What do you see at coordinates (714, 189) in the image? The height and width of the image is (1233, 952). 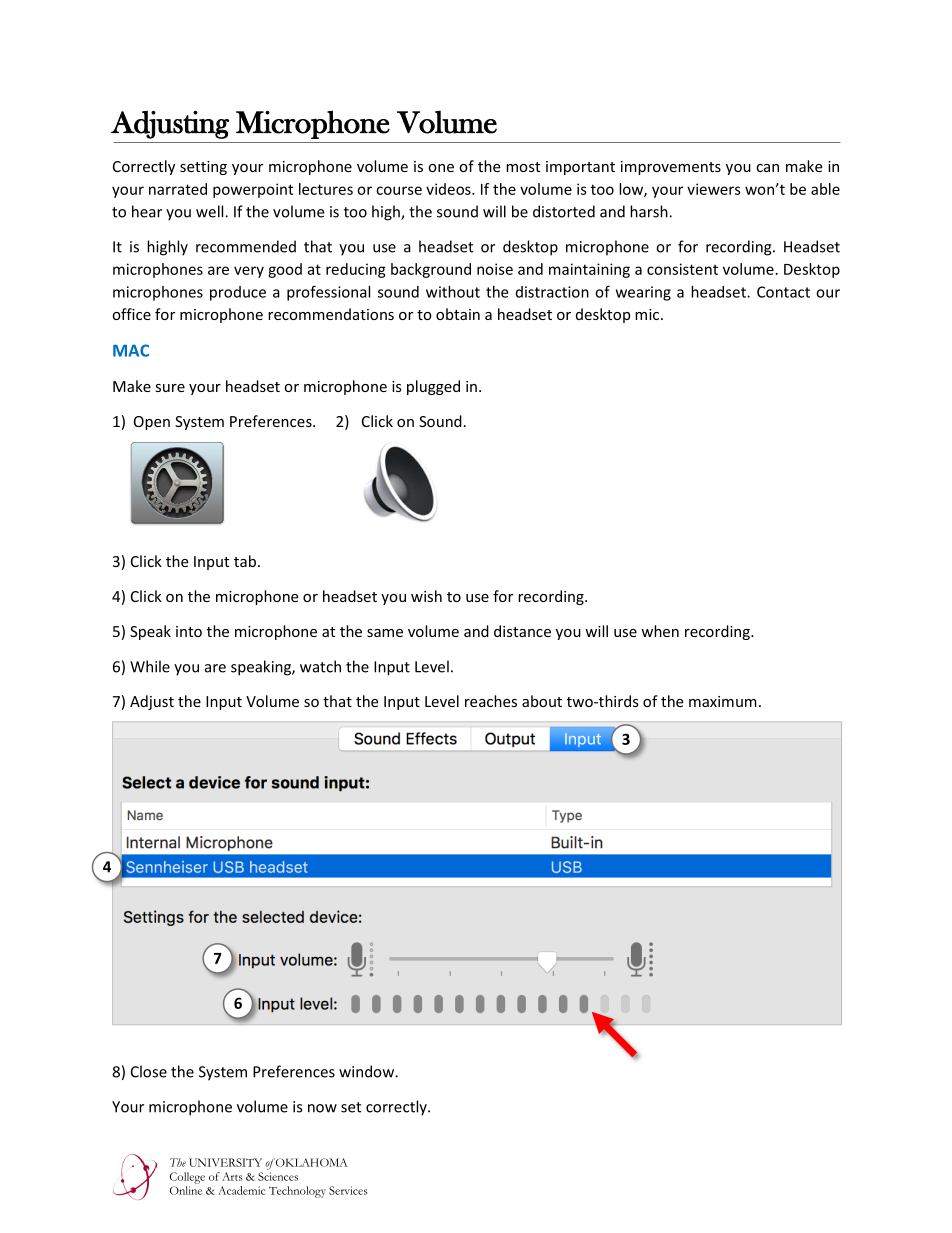 I see `viewers` at bounding box center [714, 189].
